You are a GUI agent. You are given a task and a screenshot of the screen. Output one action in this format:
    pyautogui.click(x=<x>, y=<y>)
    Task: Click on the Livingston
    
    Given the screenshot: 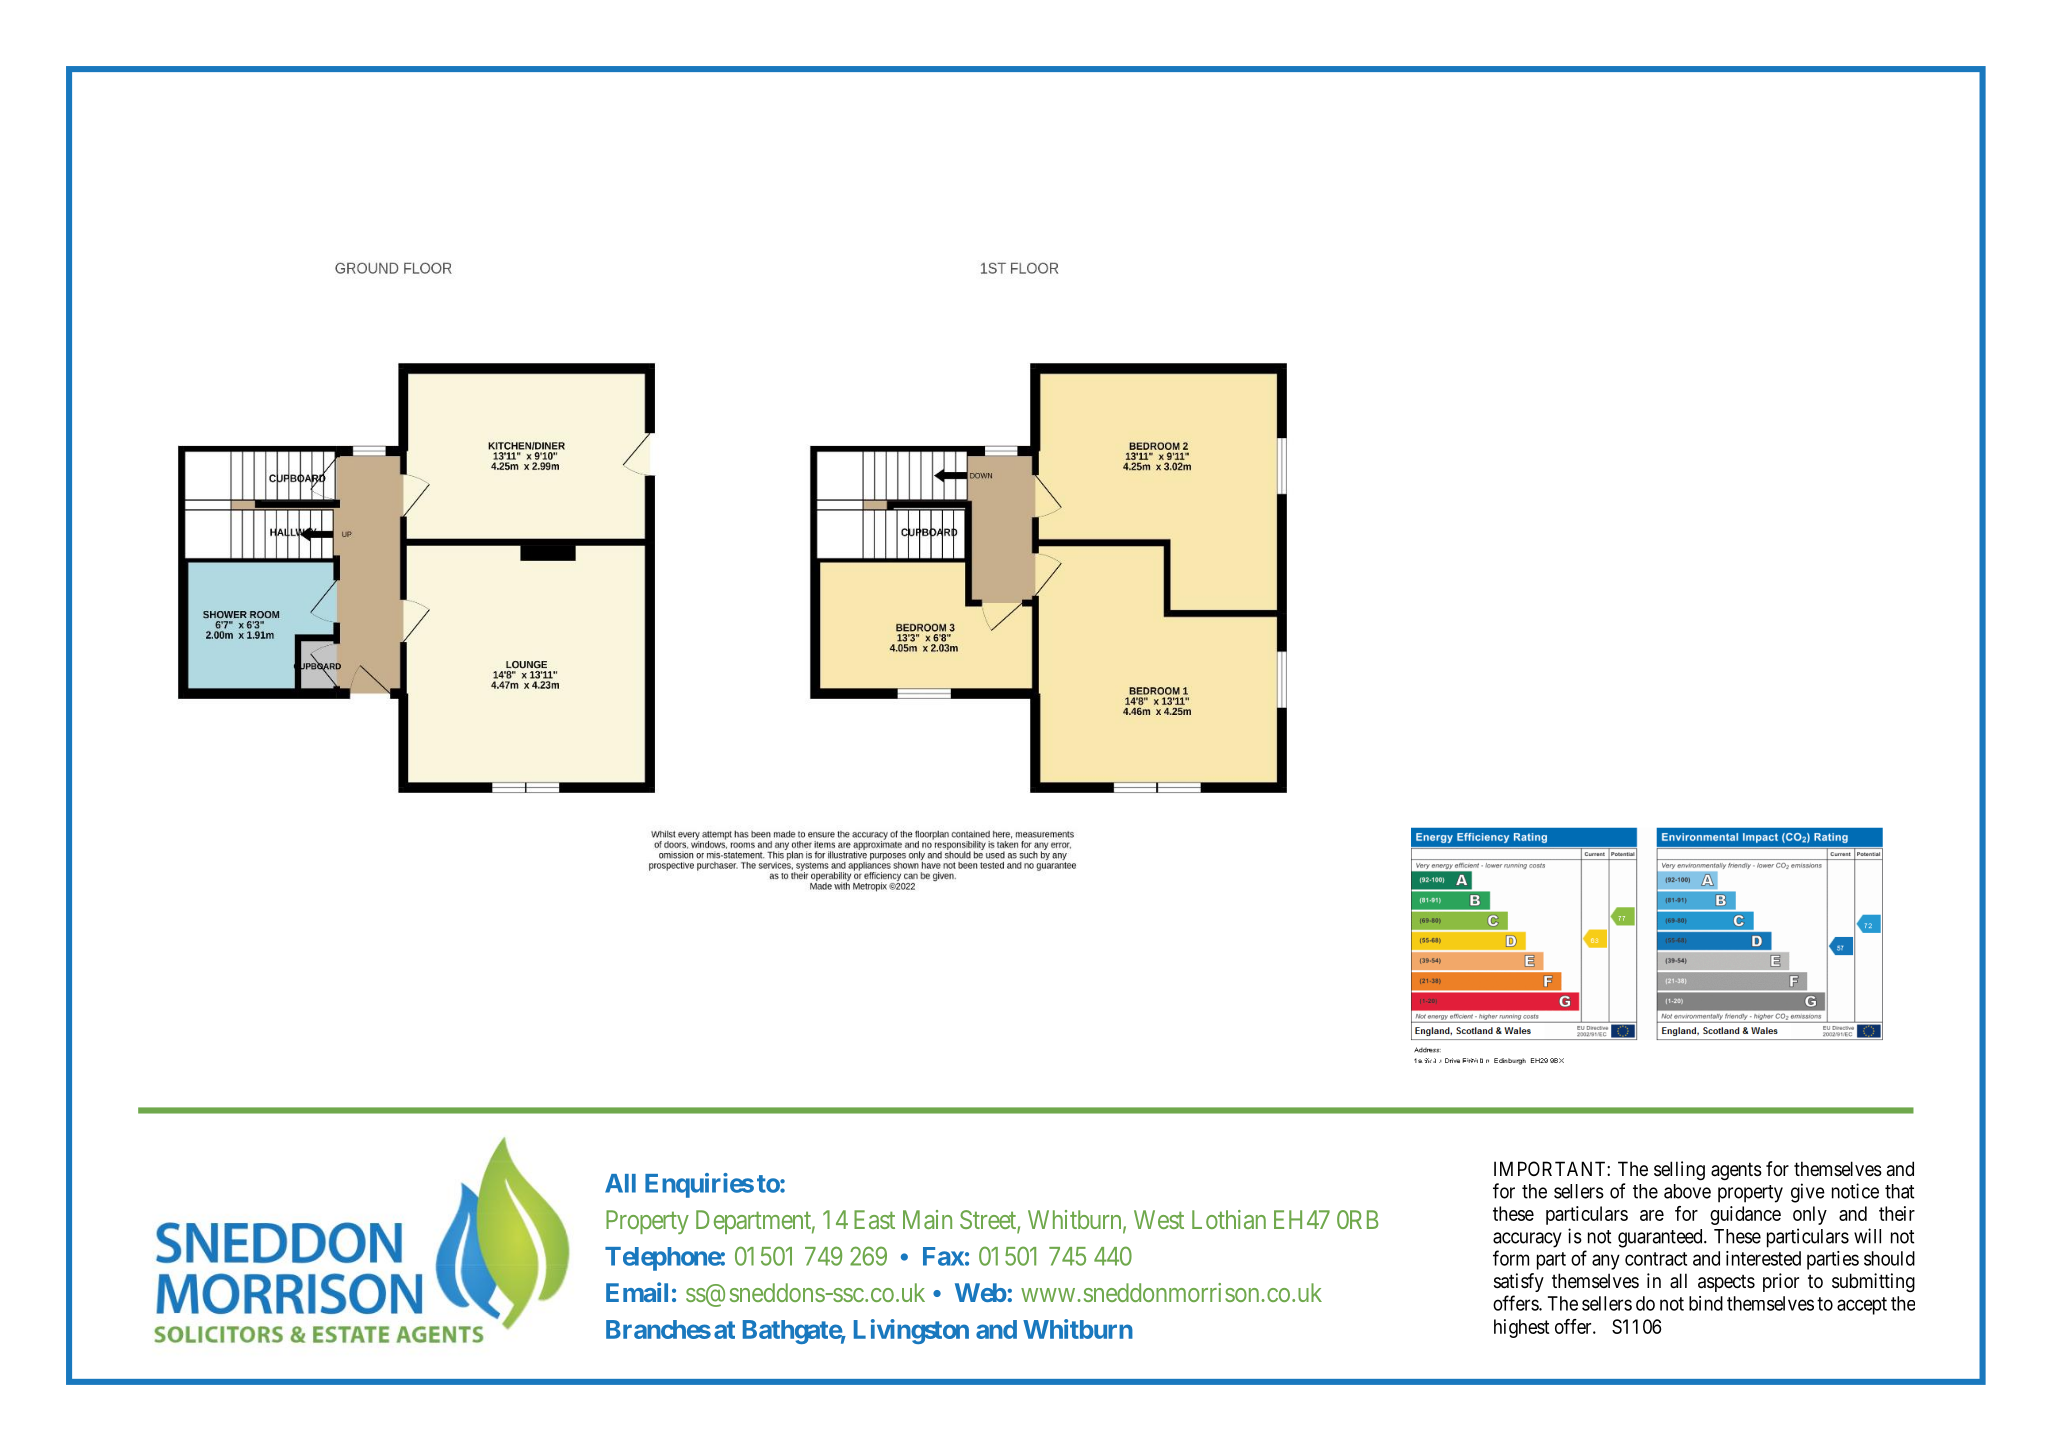 What is the action you would take?
    pyautogui.click(x=911, y=1331)
